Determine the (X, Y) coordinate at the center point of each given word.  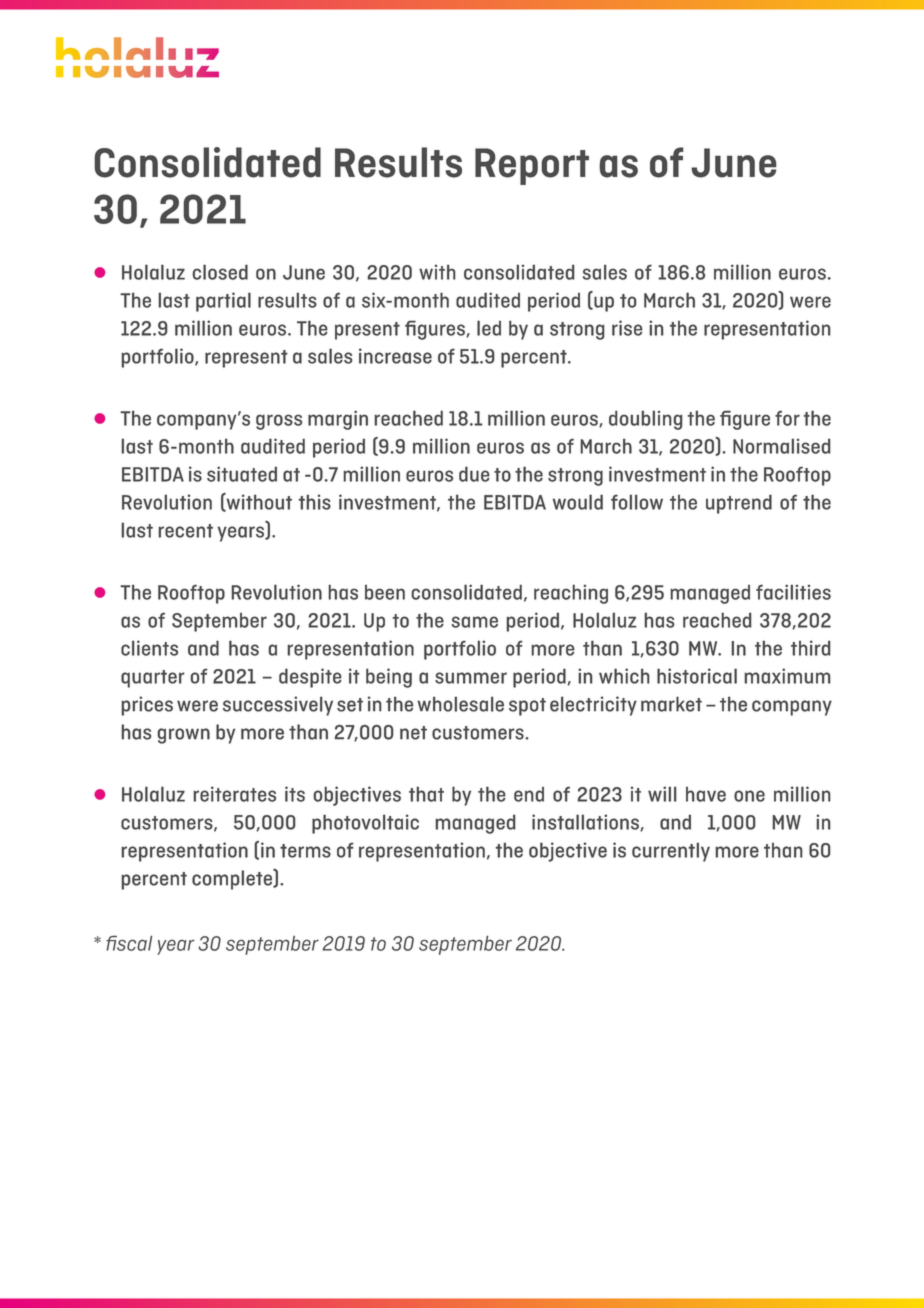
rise (627, 328)
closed (220, 272)
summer (471, 678)
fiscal (129, 943)
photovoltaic (365, 824)
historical (697, 676)
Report (532, 166)
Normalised (782, 446)
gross (279, 422)
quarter (153, 679)
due (474, 474)
